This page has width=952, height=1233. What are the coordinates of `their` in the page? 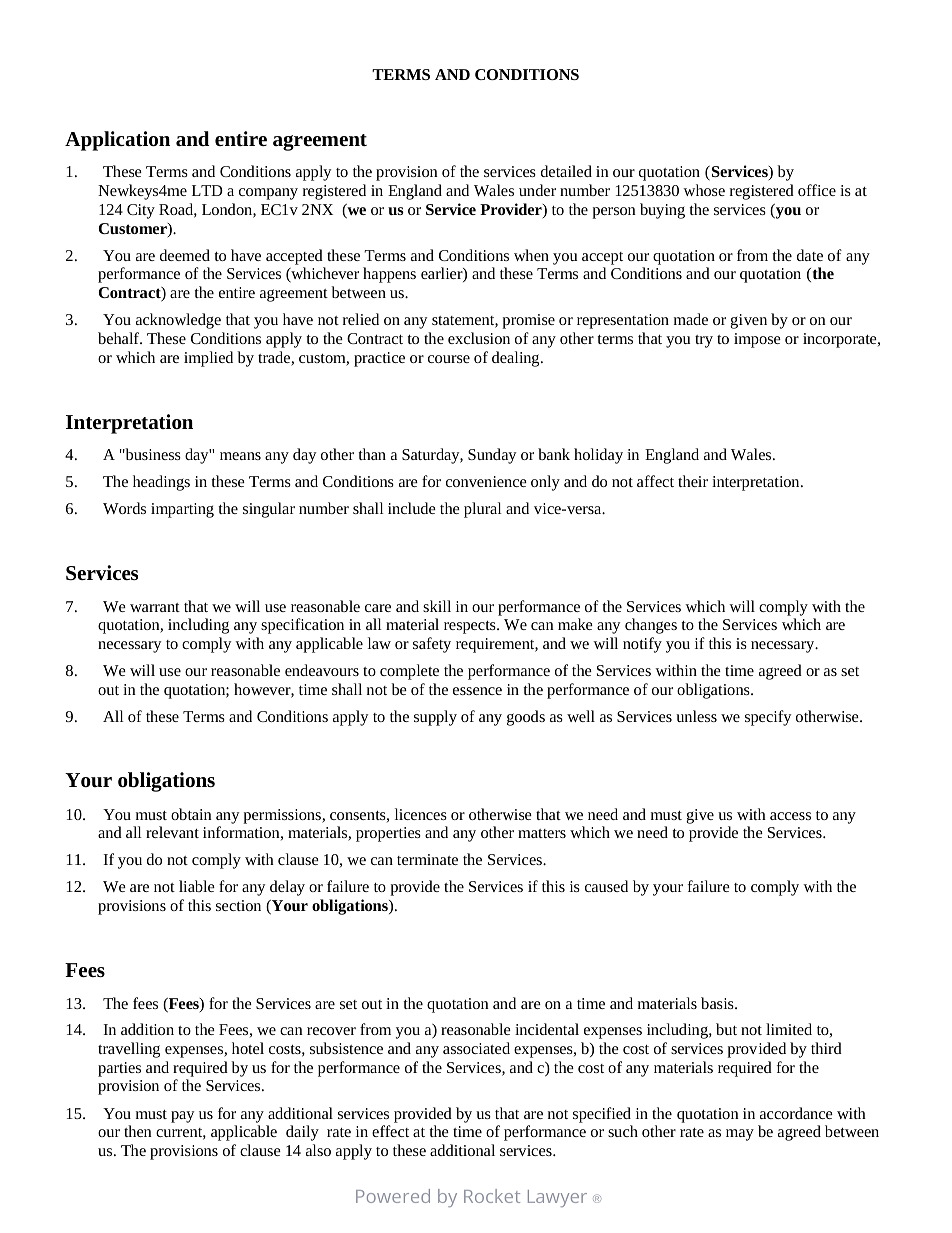 It's located at (693, 481).
